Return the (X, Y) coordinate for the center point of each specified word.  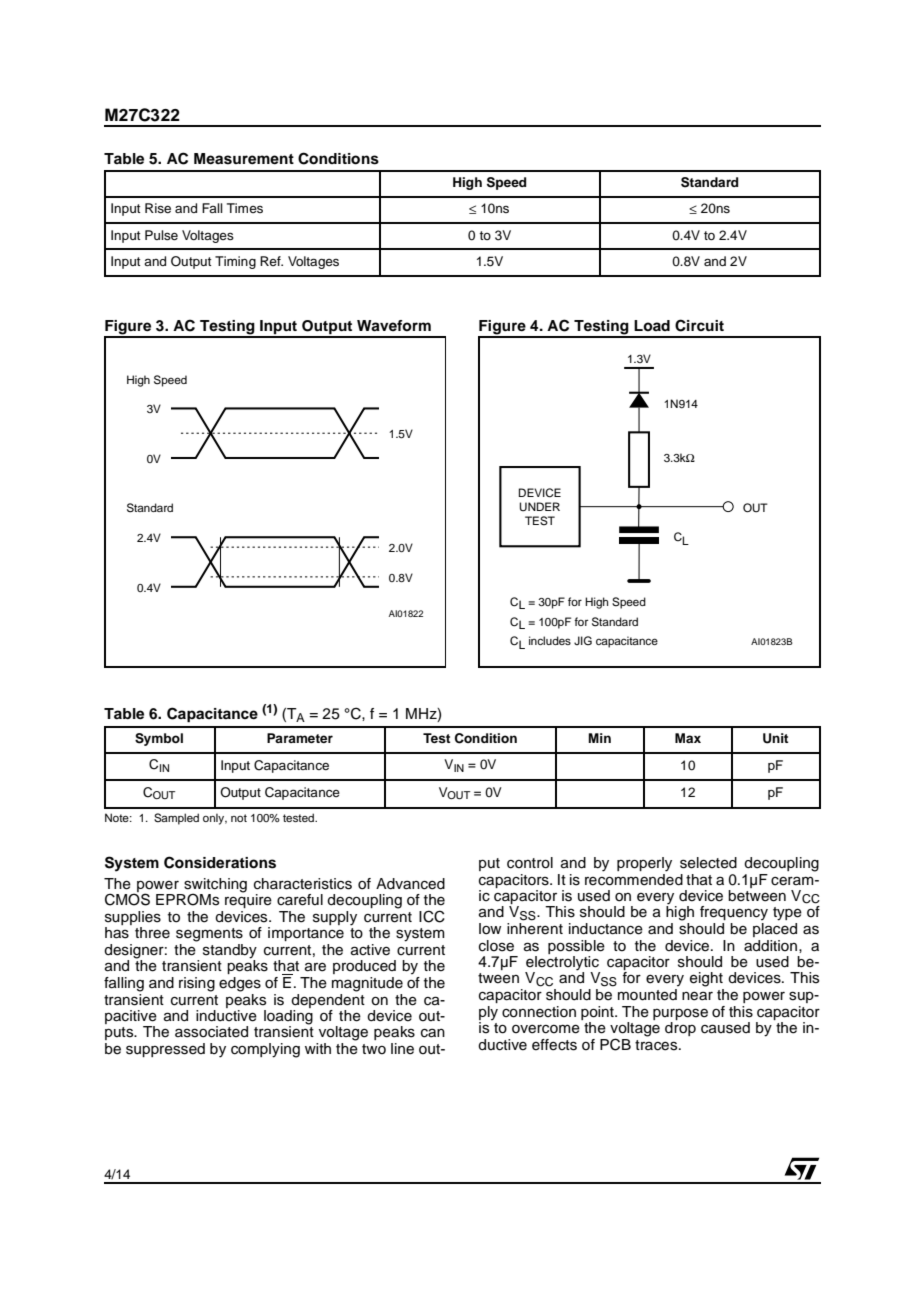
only (215, 819)
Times (245, 208)
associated (211, 1032)
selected (708, 863)
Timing (235, 262)
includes (550, 640)
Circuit (699, 325)
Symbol (159, 739)
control (530, 863)
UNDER (539, 507)
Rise (158, 208)
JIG (583, 640)
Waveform (394, 326)
